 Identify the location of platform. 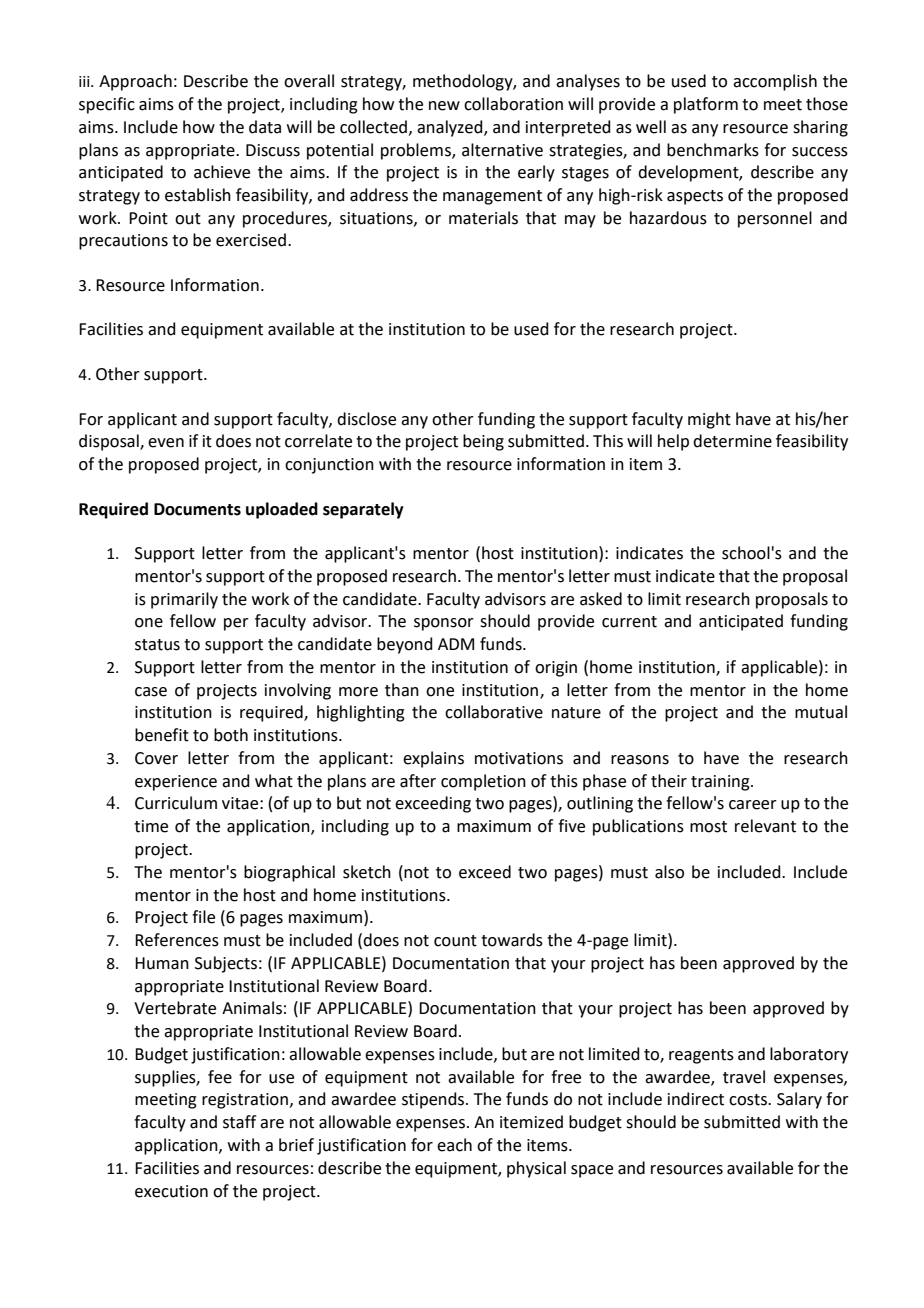
(706, 105).
